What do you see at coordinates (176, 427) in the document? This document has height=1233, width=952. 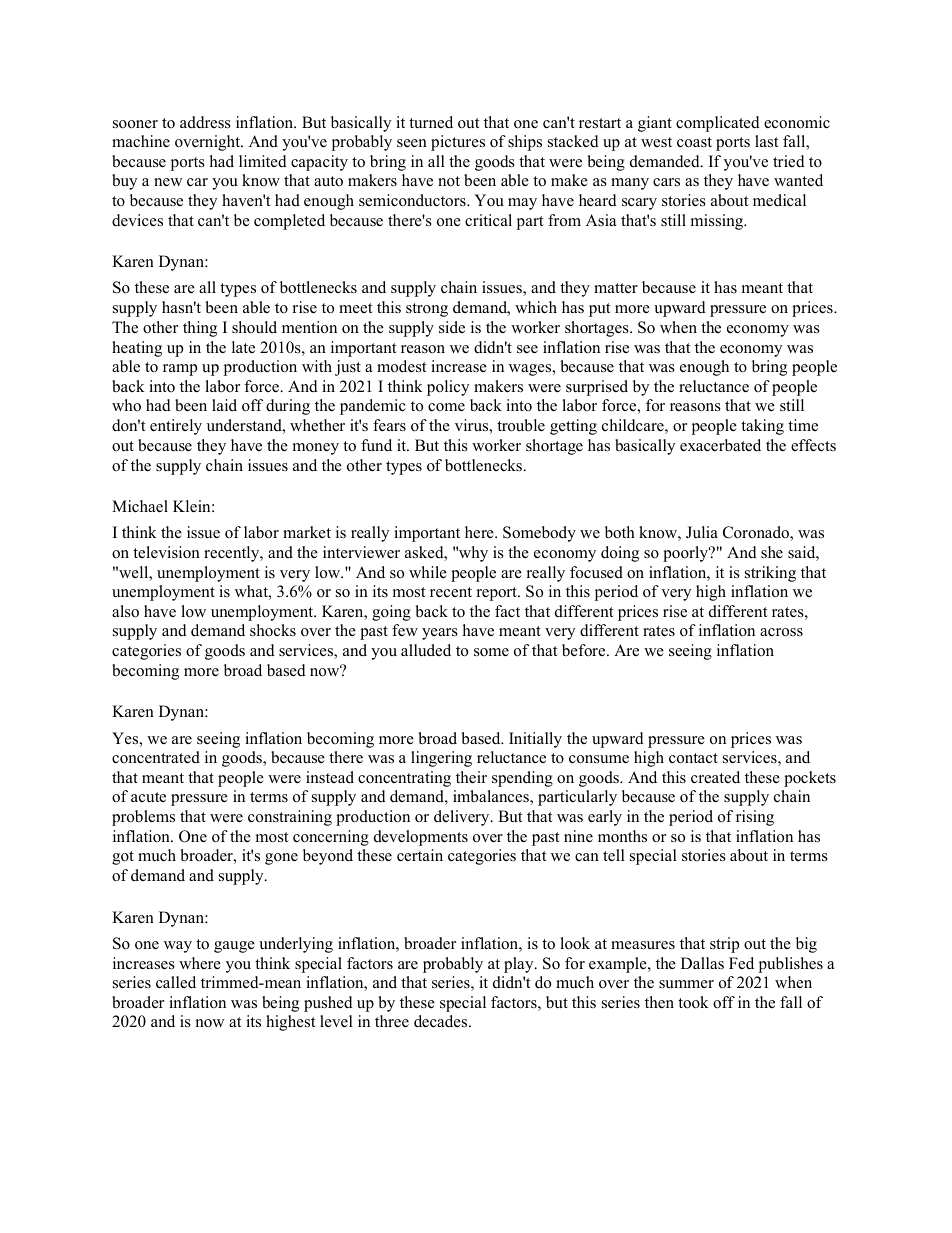 I see `entirely` at bounding box center [176, 427].
